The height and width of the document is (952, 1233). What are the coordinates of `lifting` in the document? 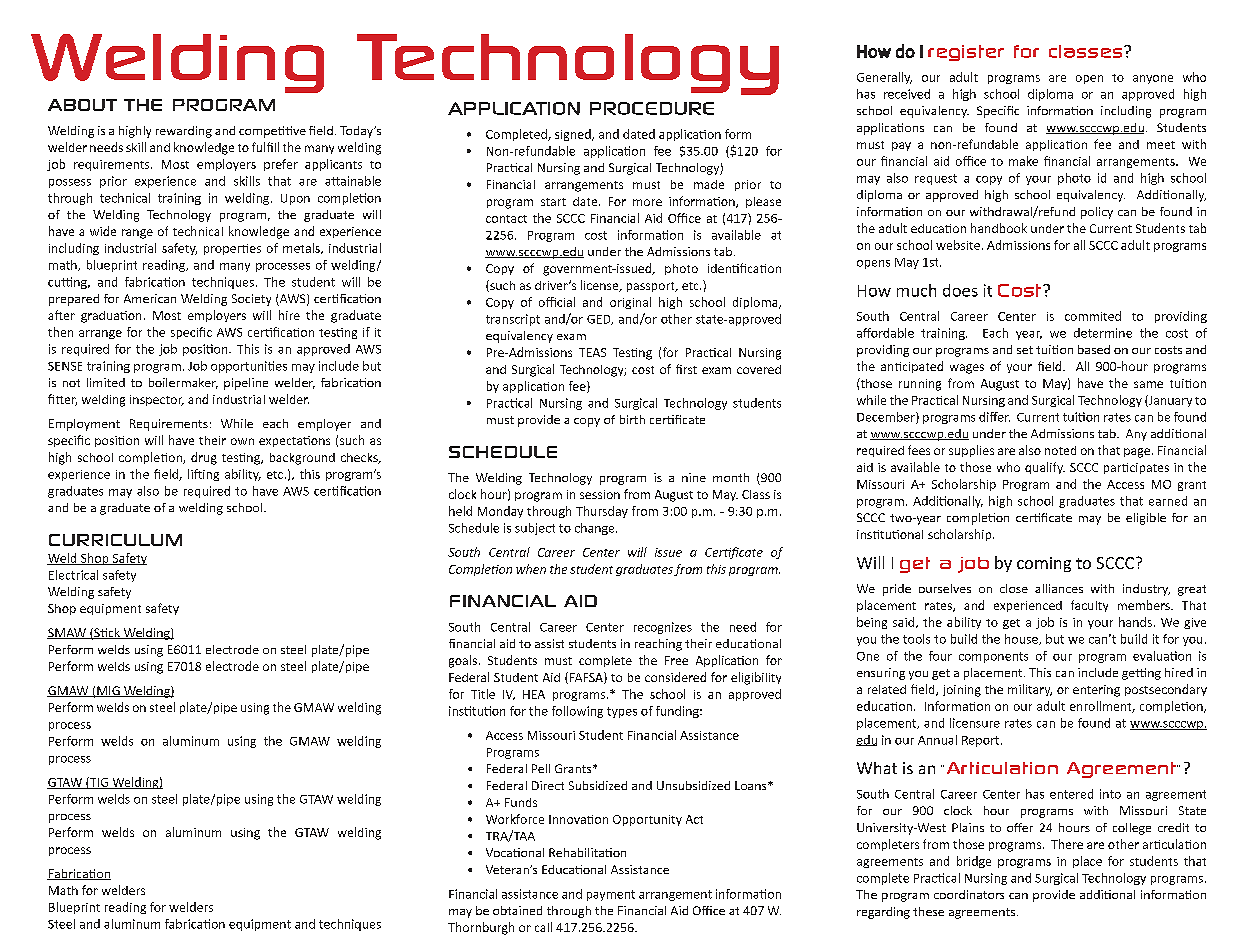 It's located at (203, 475).
